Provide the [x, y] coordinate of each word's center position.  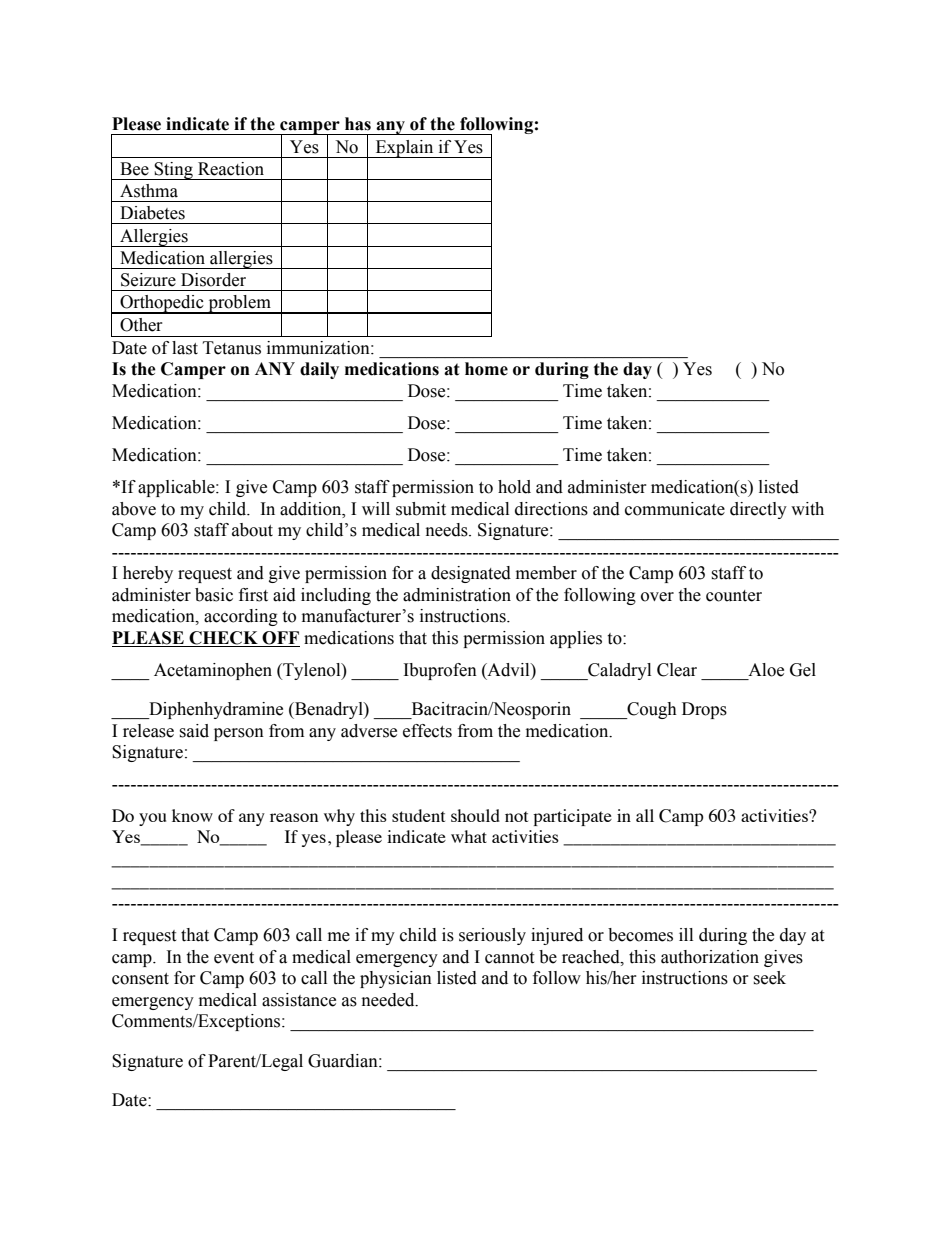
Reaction [231, 169]
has [358, 124]
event [234, 958]
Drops [704, 710]
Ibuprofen [440, 671]
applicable [177, 488]
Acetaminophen [213, 671]
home [486, 369]
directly [758, 510]
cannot [509, 958]
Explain [404, 149]
